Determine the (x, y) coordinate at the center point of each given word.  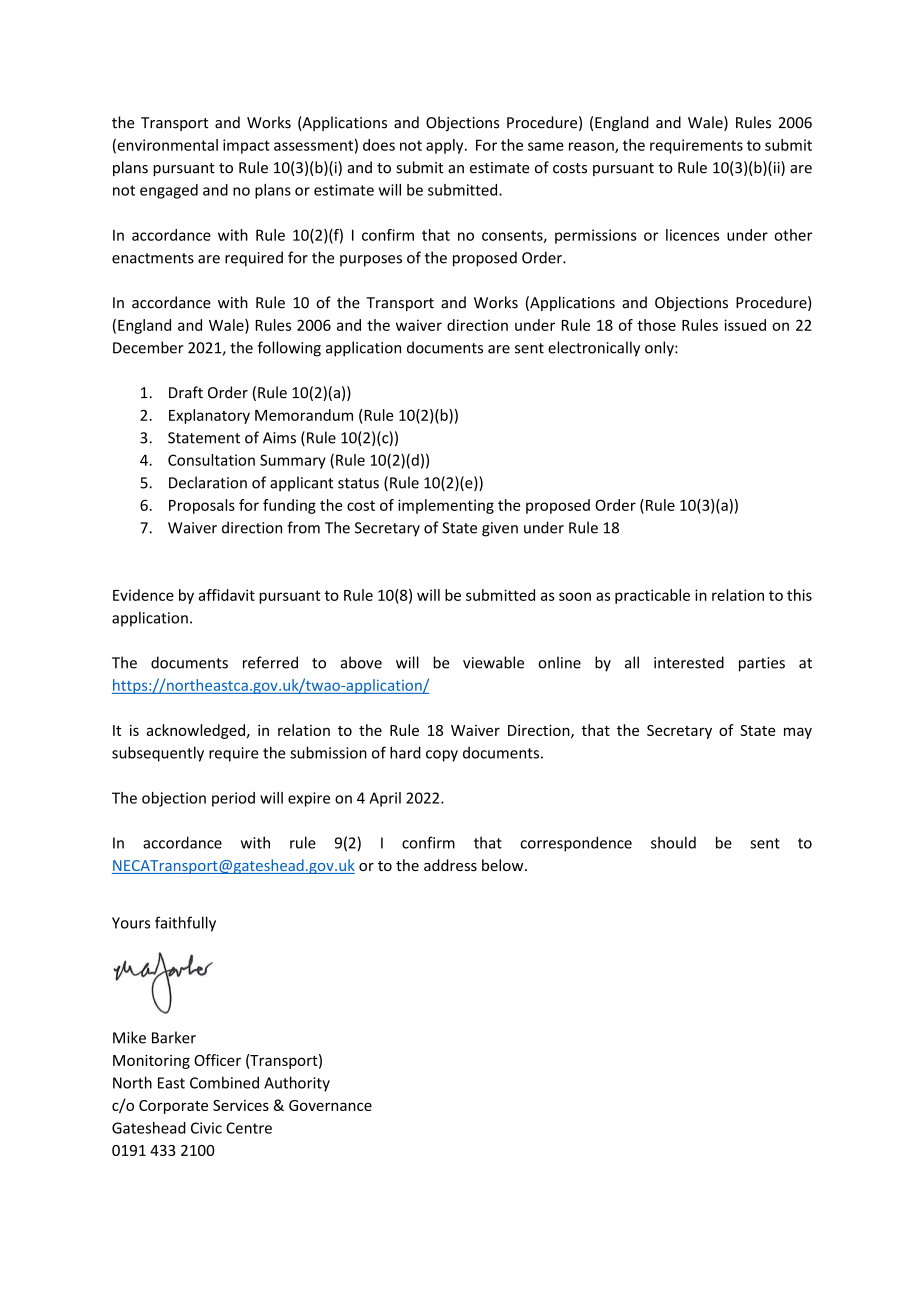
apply (446, 146)
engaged (169, 191)
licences (692, 235)
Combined (224, 1082)
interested (689, 662)
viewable (493, 662)
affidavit (226, 595)
